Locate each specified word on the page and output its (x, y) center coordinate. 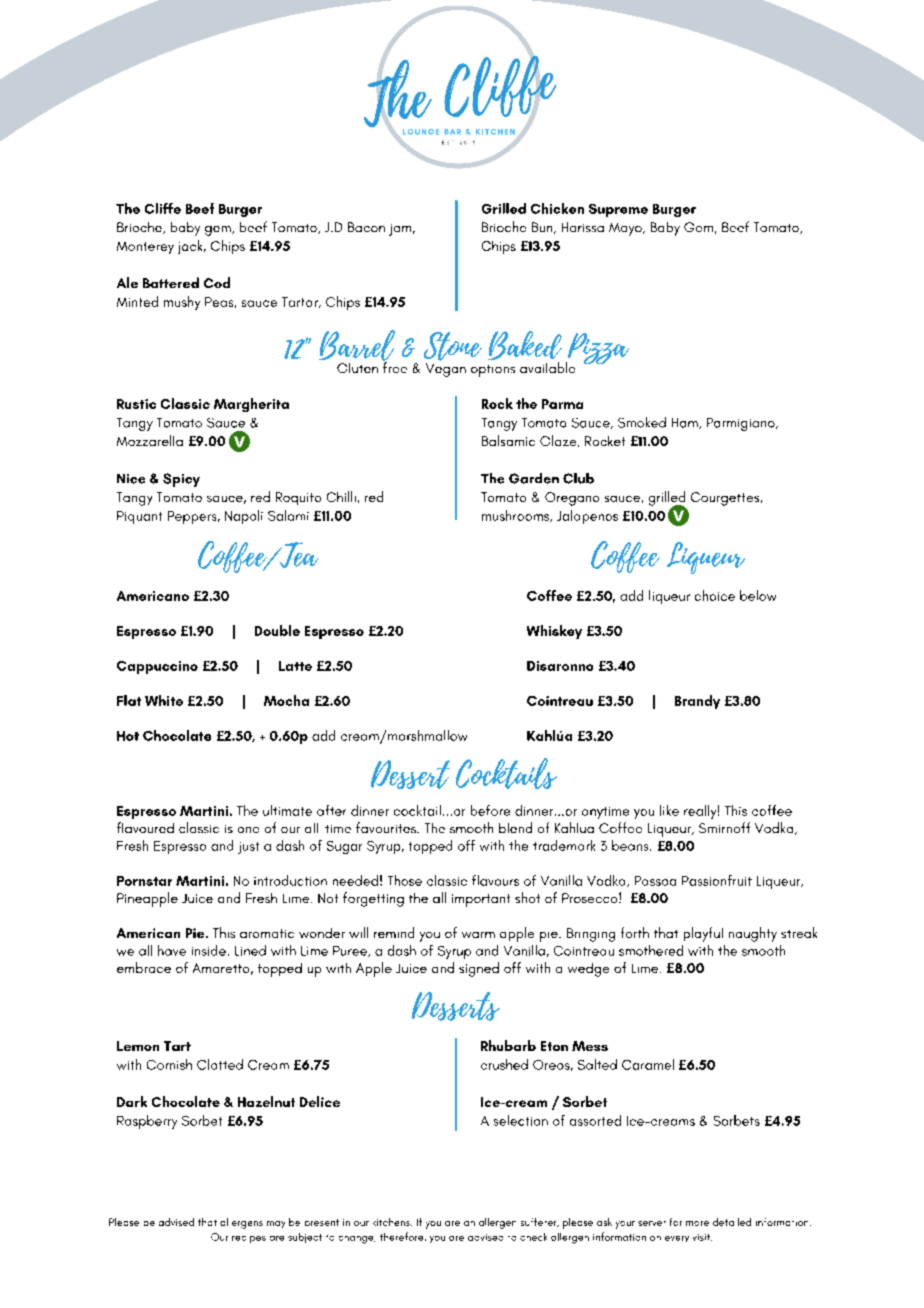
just (248, 848)
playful (703, 934)
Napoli (244, 517)
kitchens (392, 1222)
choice (715, 595)
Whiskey (554, 632)
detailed (732, 1222)
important (481, 900)
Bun (543, 228)
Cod (217, 282)
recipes (249, 1239)
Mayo (626, 229)
